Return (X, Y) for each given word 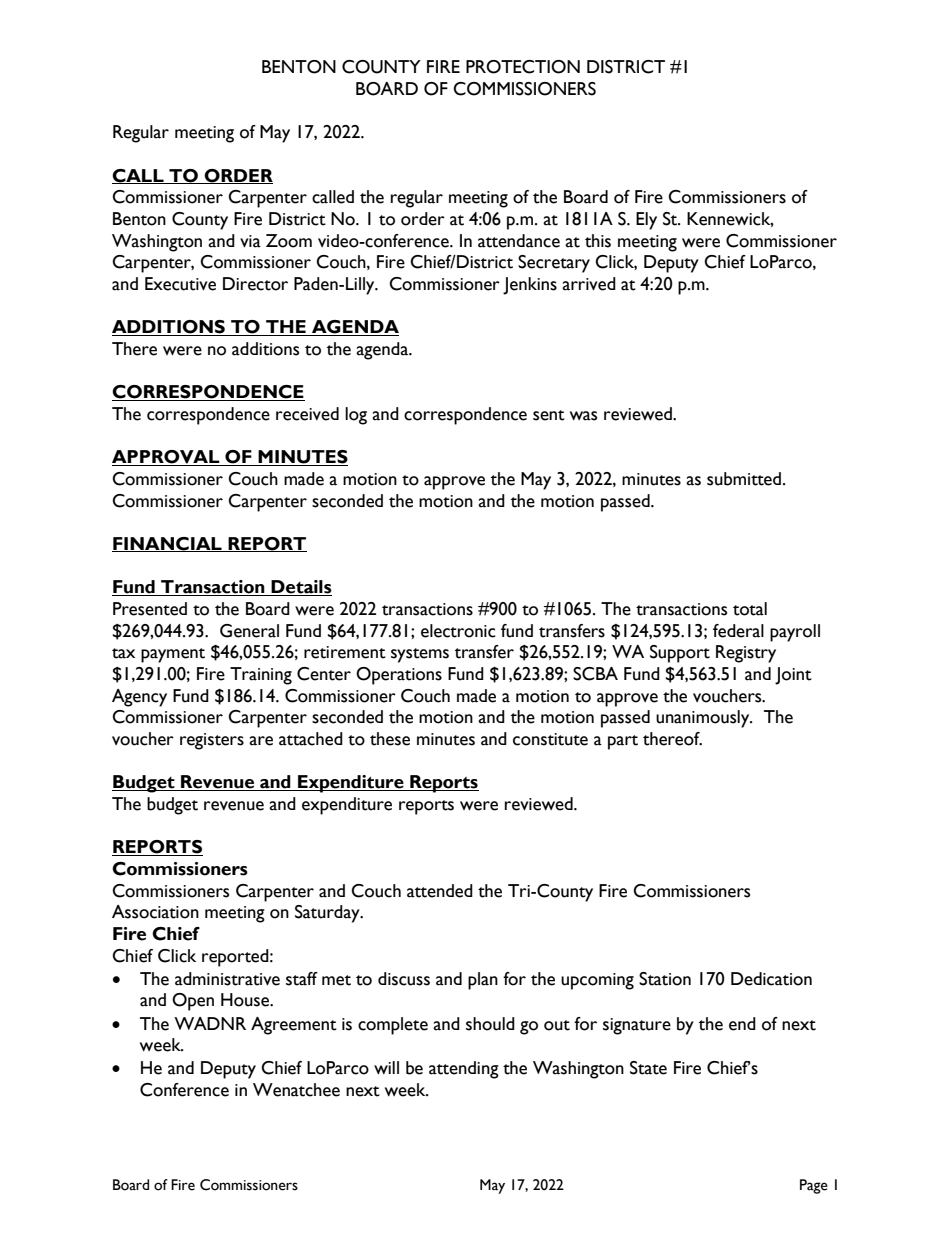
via (250, 241)
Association (155, 912)
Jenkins (530, 286)
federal (738, 631)
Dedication (771, 979)
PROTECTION (523, 67)
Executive (180, 284)
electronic (458, 631)
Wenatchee (296, 1090)
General (249, 631)
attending (464, 1070)
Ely (646, 221)
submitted (745, 479)
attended (440, 891)
